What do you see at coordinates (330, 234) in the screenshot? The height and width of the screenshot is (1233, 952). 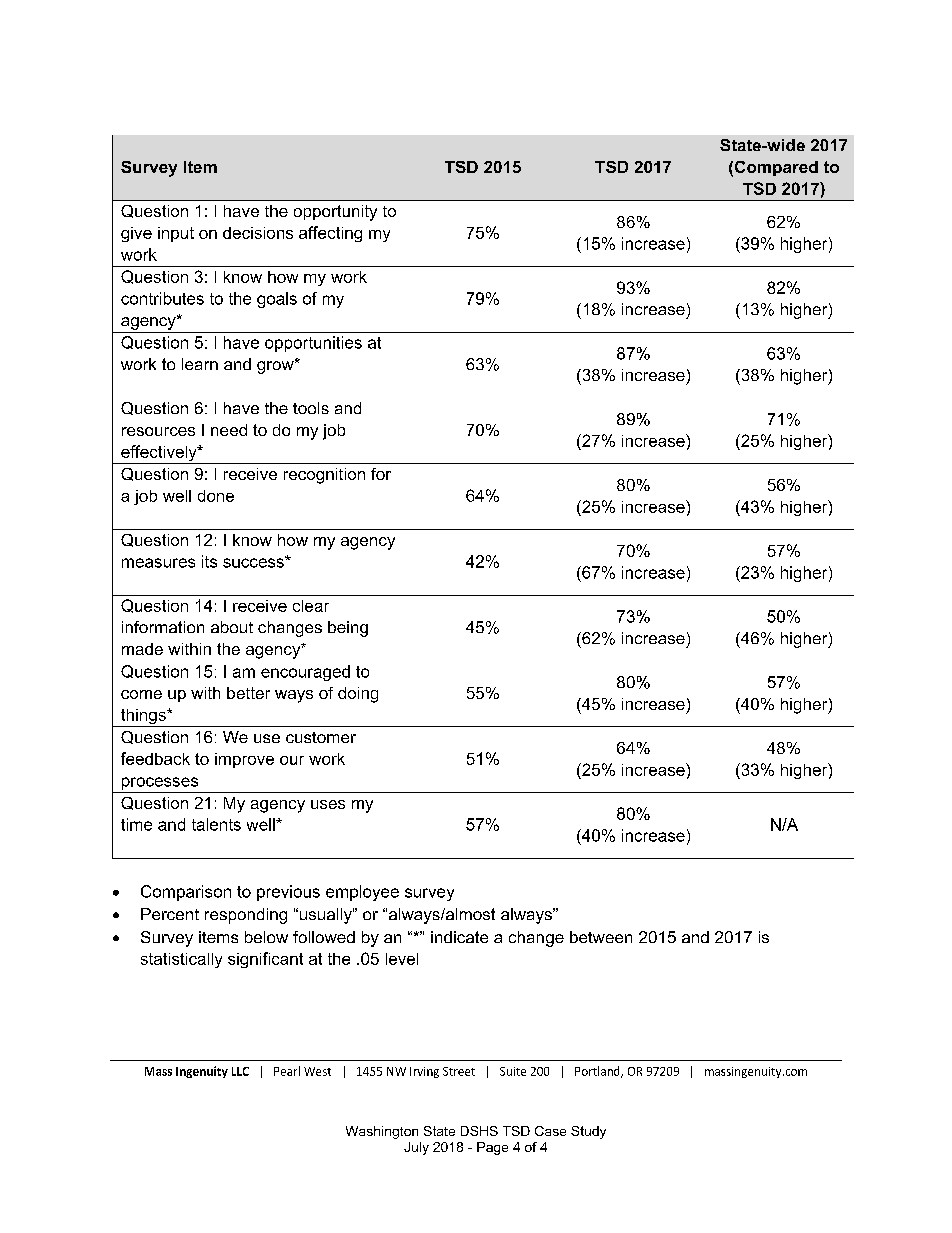 I see `affecting` at bounding box center [330, 234].
